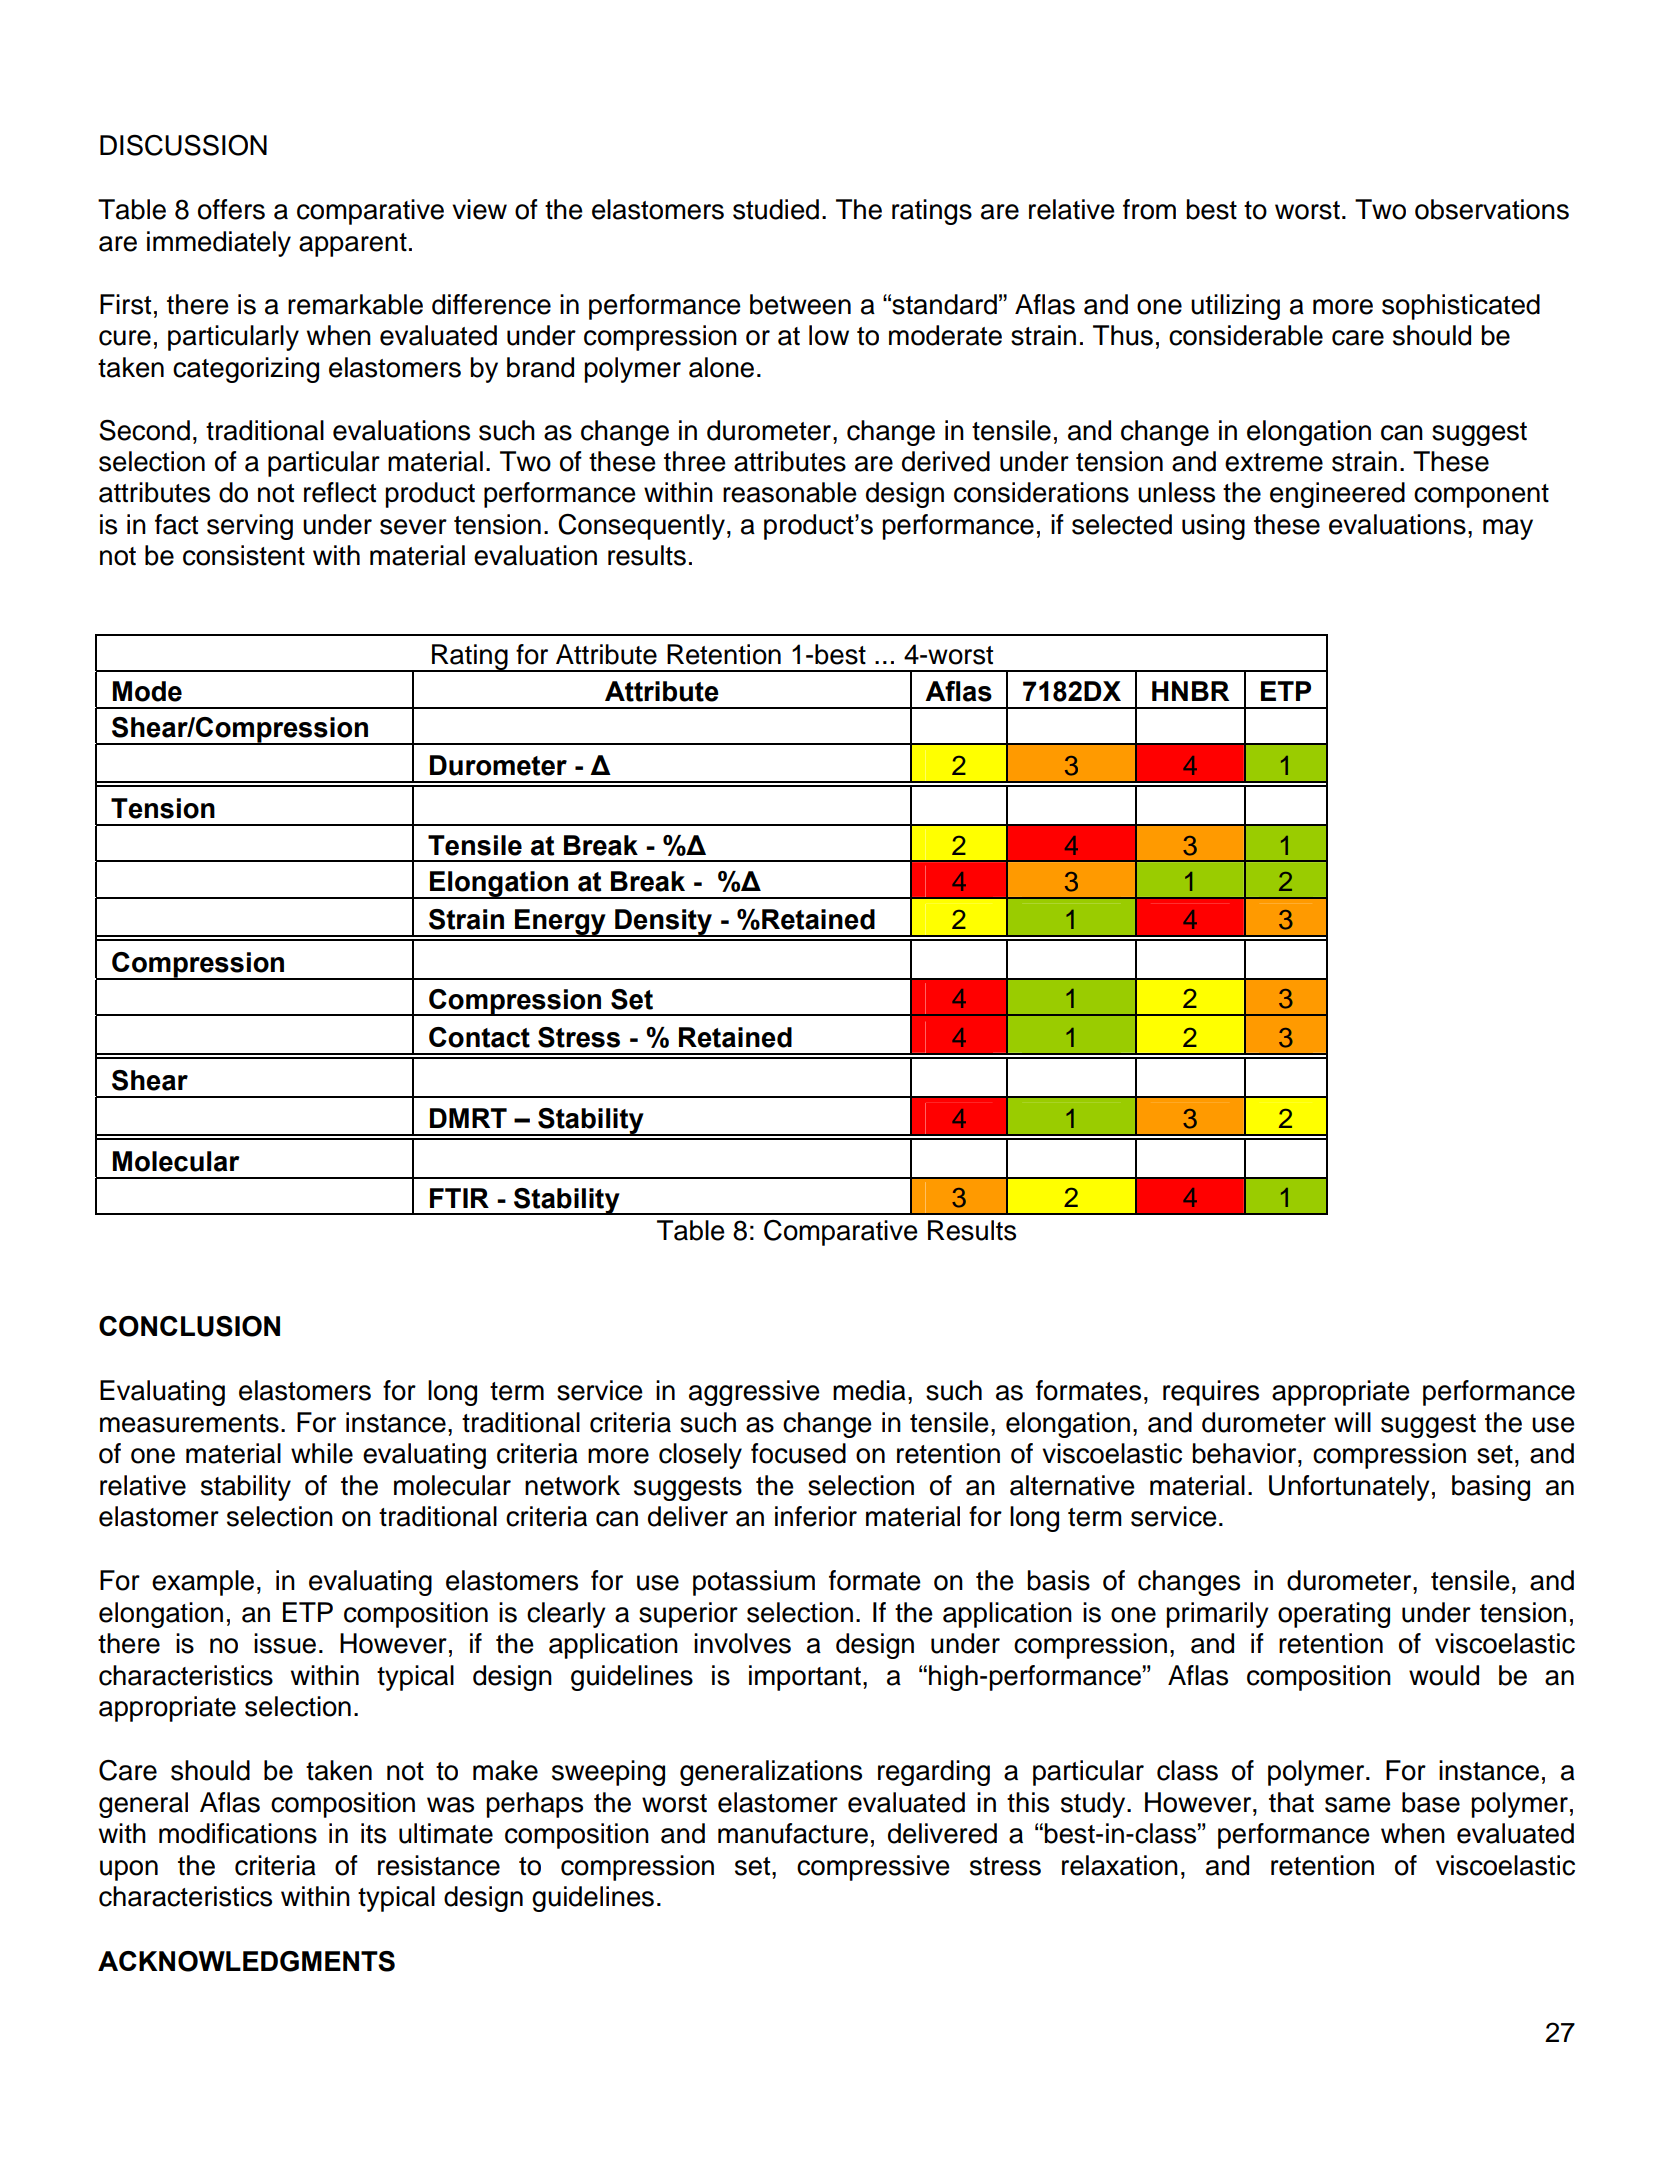  What do you see at coordinates (231, 209) in the page?
I see `offers` at bounding box center [231, 209].
